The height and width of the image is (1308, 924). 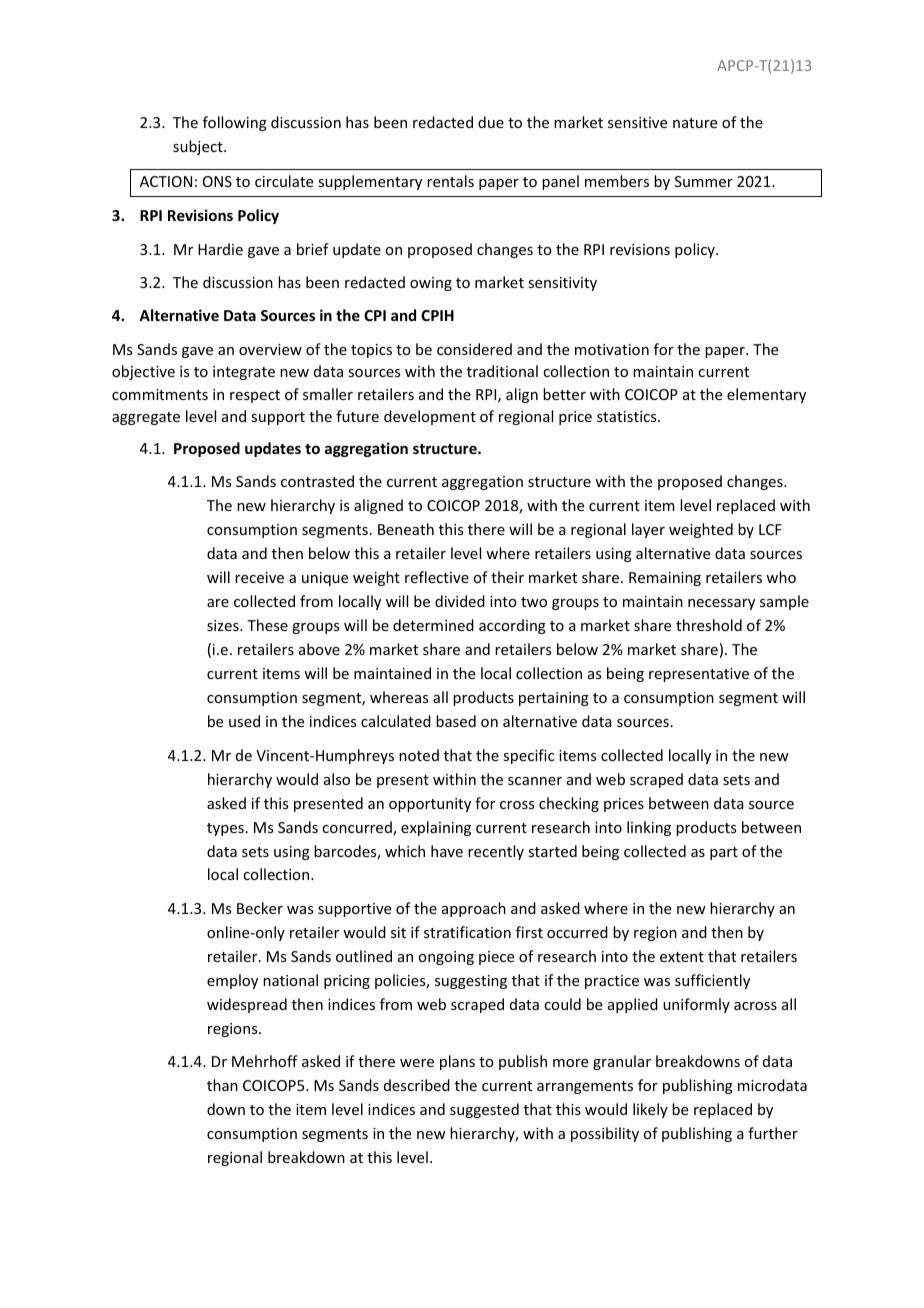 What do you see at coordinates (244, 373) in the image?
I see `integrate` at bounding box center [244, 373].
